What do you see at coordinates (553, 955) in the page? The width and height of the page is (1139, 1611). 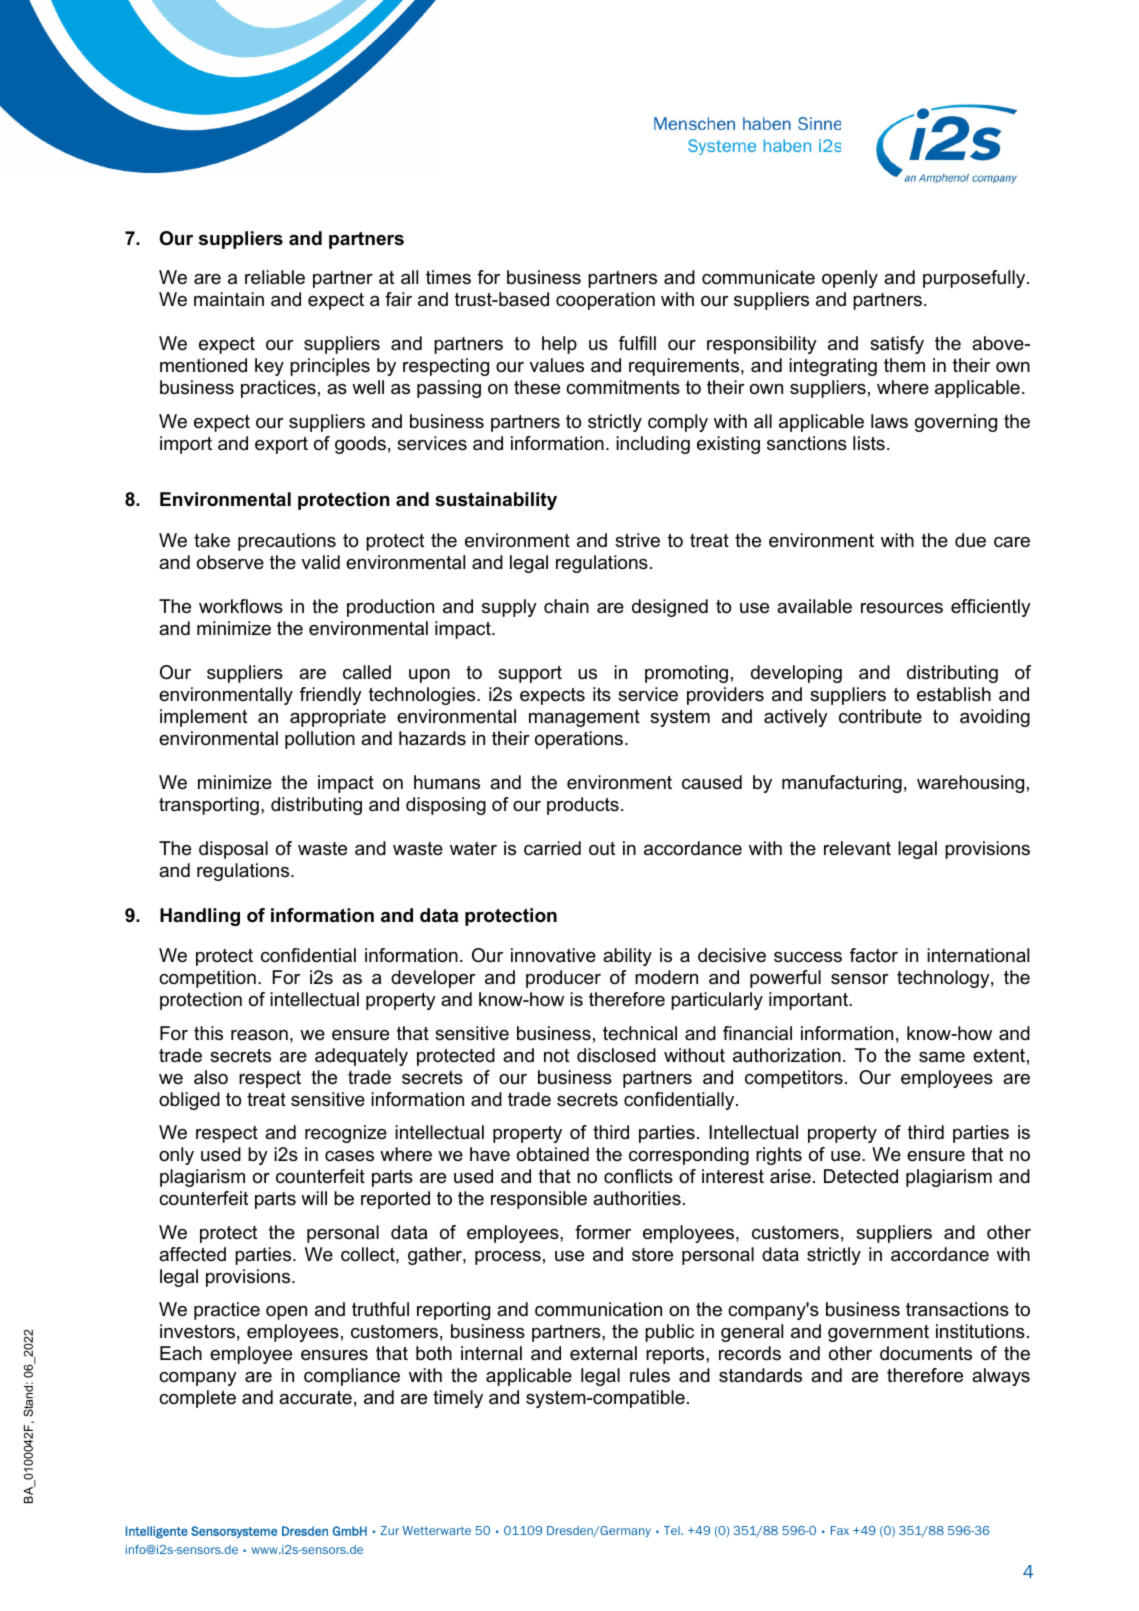 I see `innovative` at bounding box center [553, 955].
